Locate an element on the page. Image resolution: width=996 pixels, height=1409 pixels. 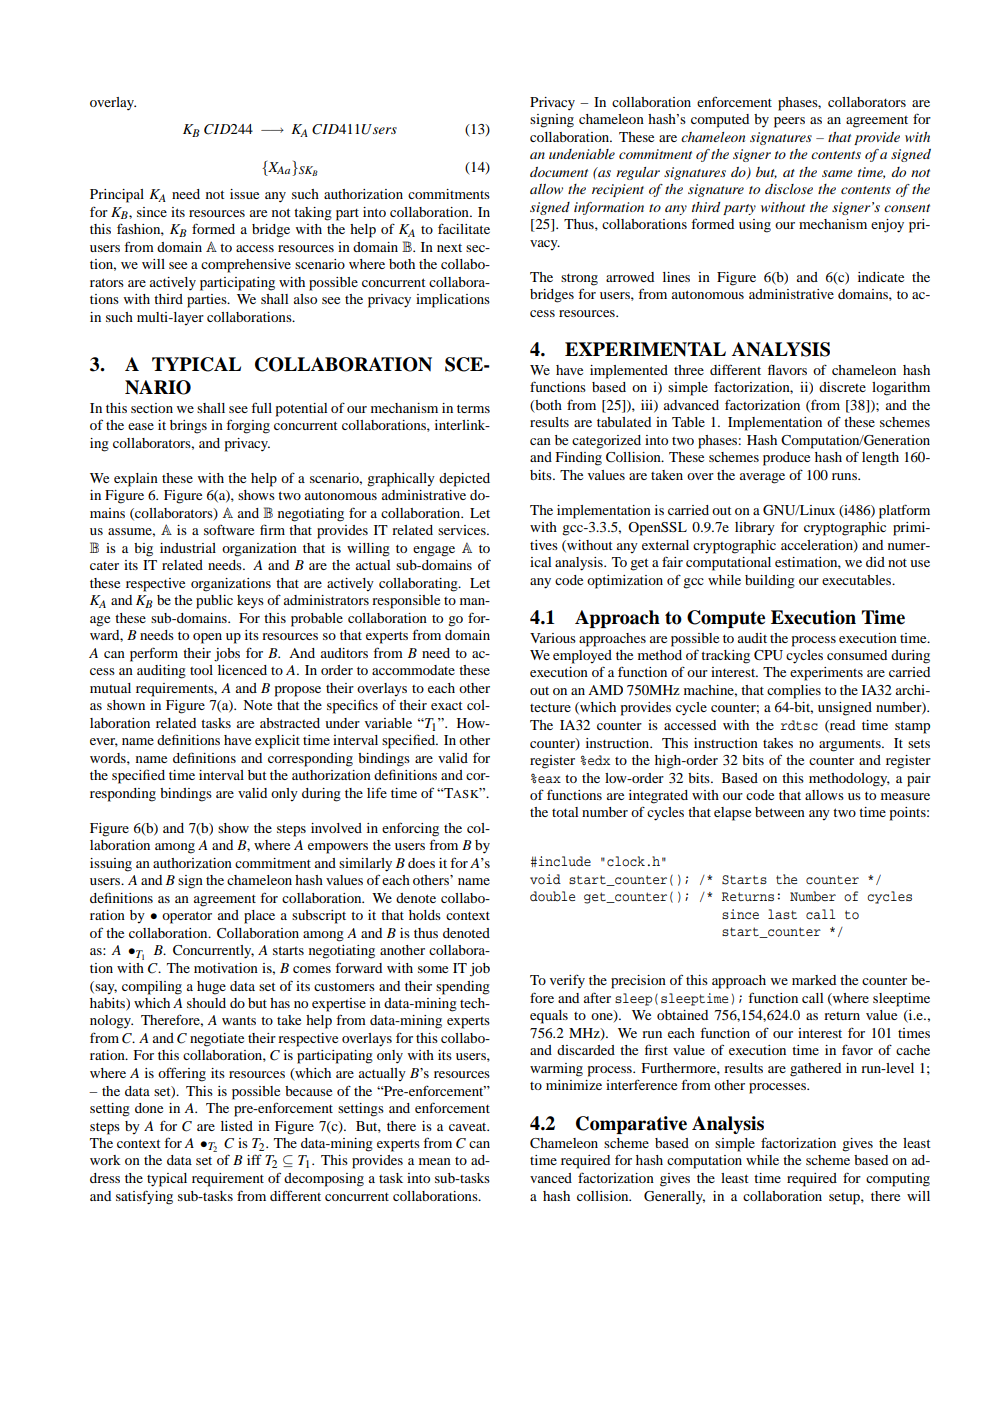
same is located at coordinates (837, 173).
